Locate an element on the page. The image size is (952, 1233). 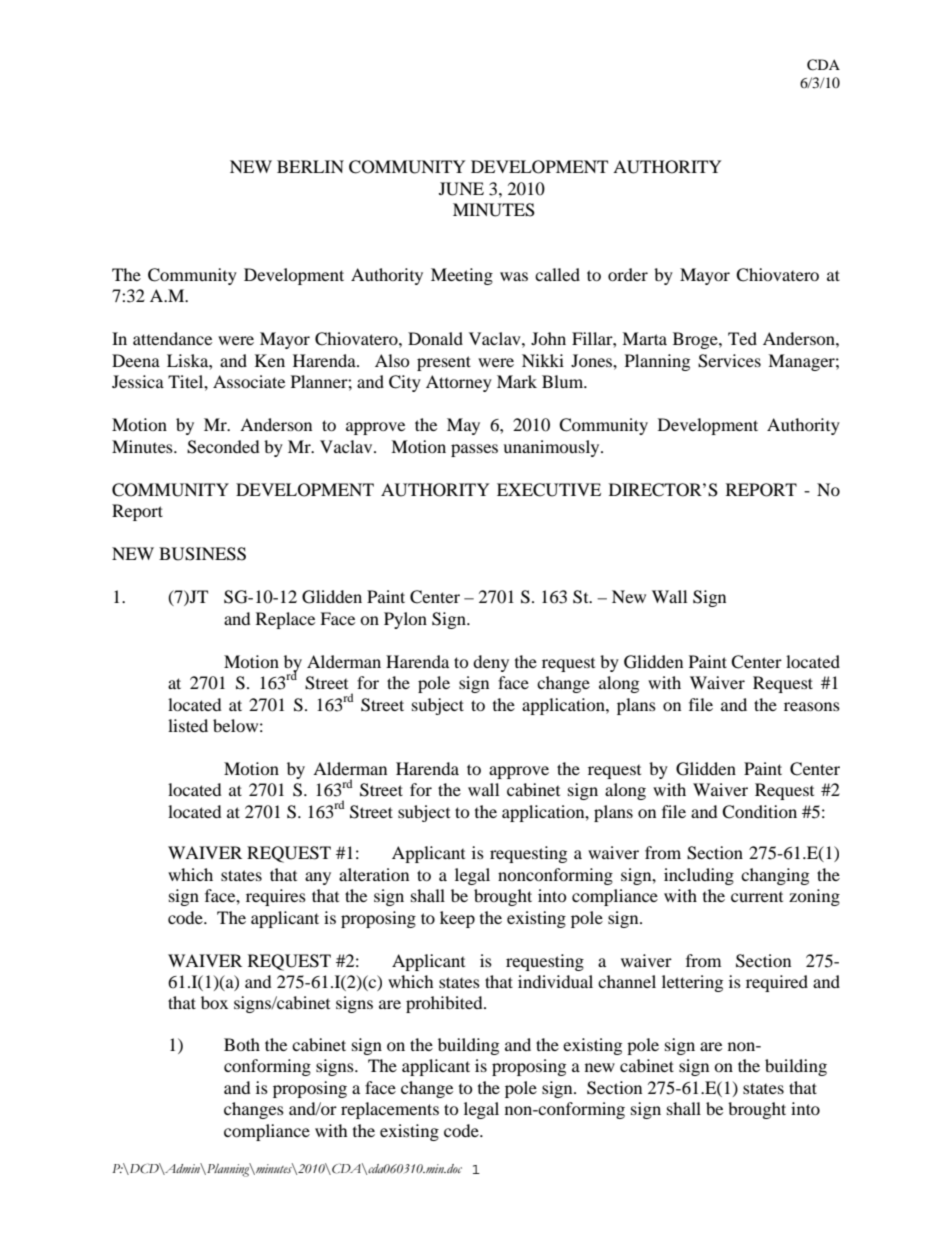
Associate is located at coordinates (249, 381).
